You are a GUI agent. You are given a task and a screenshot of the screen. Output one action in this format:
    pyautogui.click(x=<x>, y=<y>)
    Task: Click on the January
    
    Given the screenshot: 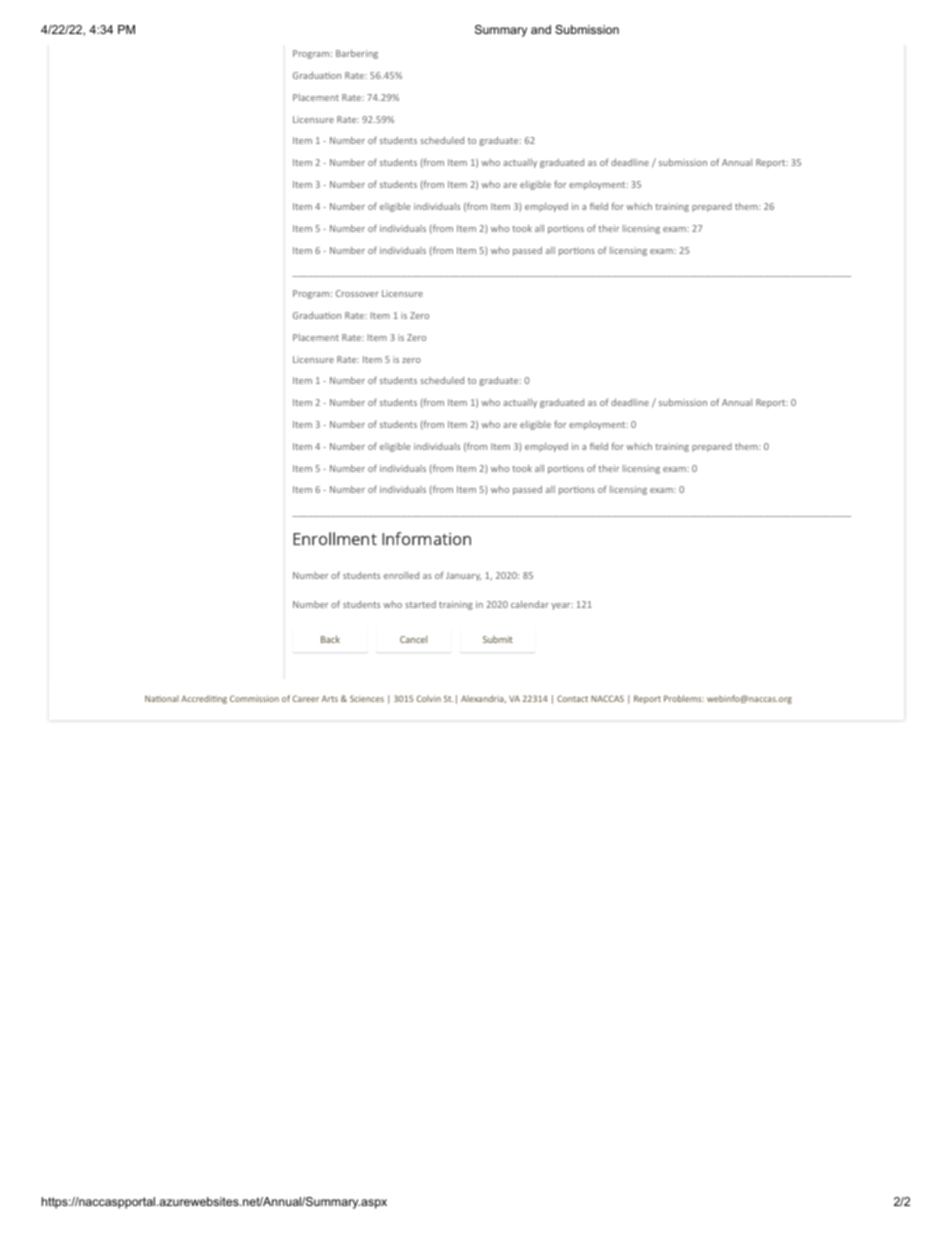 What is the action you would take?
    pyautogui.click(x=463, y=576)
